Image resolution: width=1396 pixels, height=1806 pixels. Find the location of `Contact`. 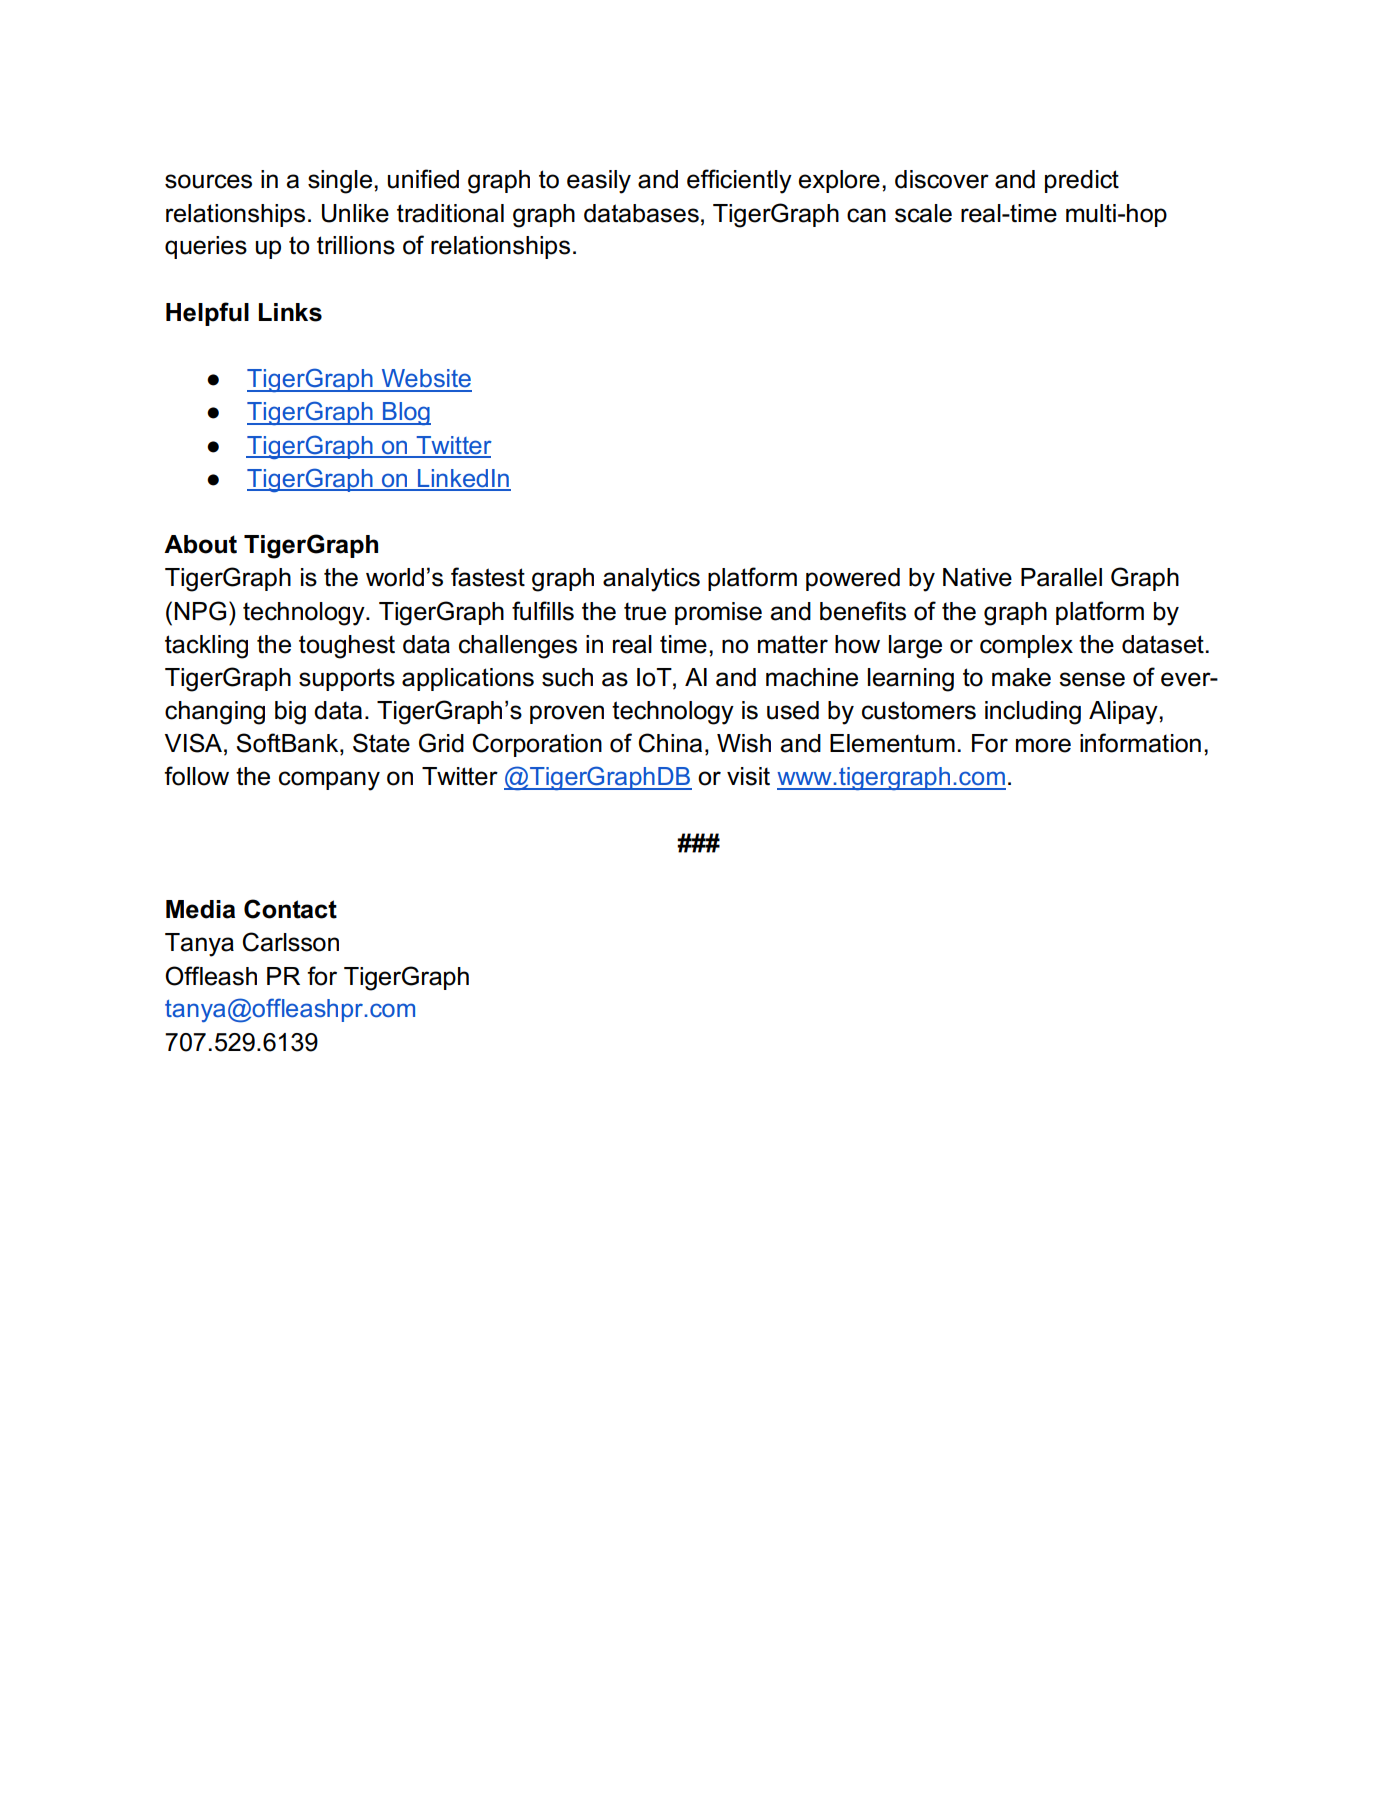

Contact is located at coordinates (290, 909).
